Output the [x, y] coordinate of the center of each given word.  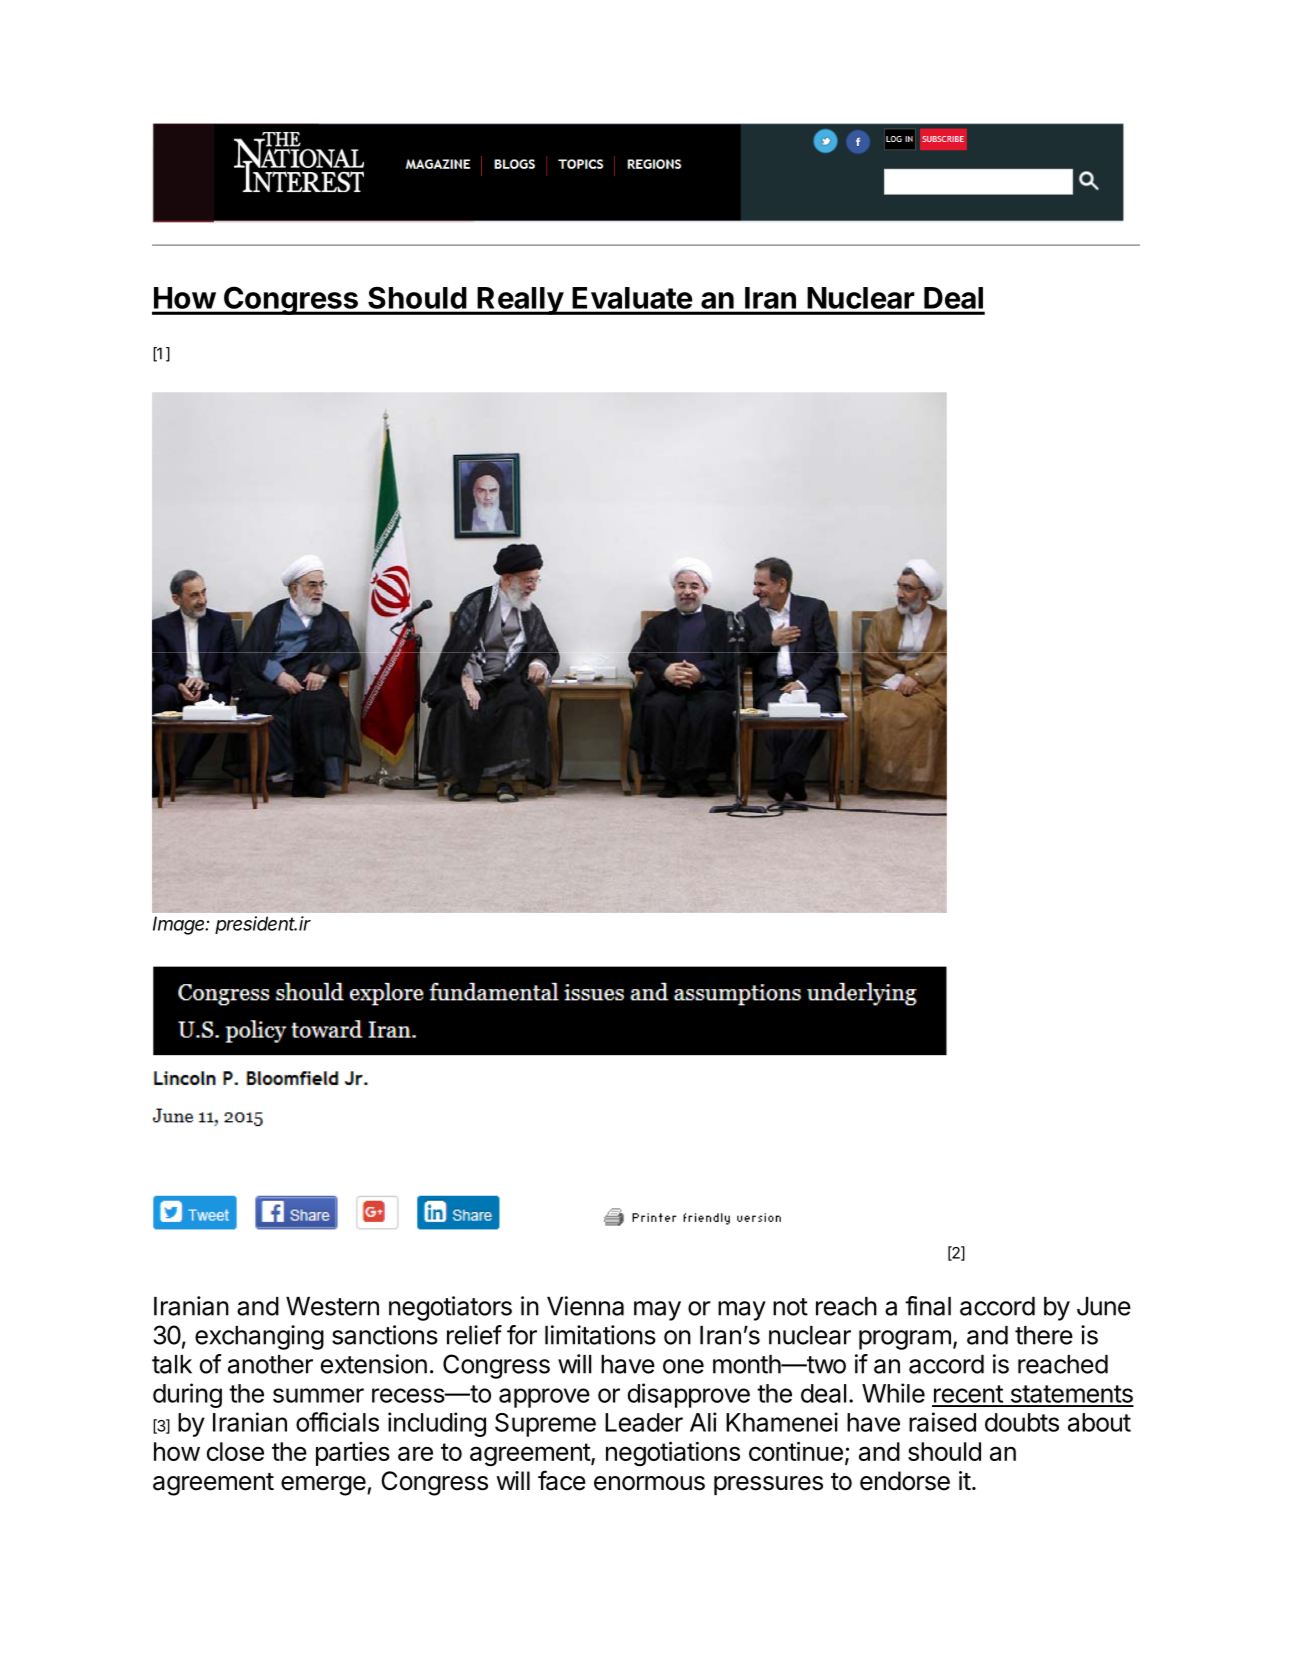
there [1044, 1335]
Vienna [585, 1306]
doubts [1022, 1422]
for [522, 1335]
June [1104, 1306]
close [235, 1451]
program [905, 1340]
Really [520, 301]
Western [332, 1306]
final [928, 1306]
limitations [600, 1335]
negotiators [450, 1308]
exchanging [259, 1337]
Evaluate [632, 298]
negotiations [673, 1454]
